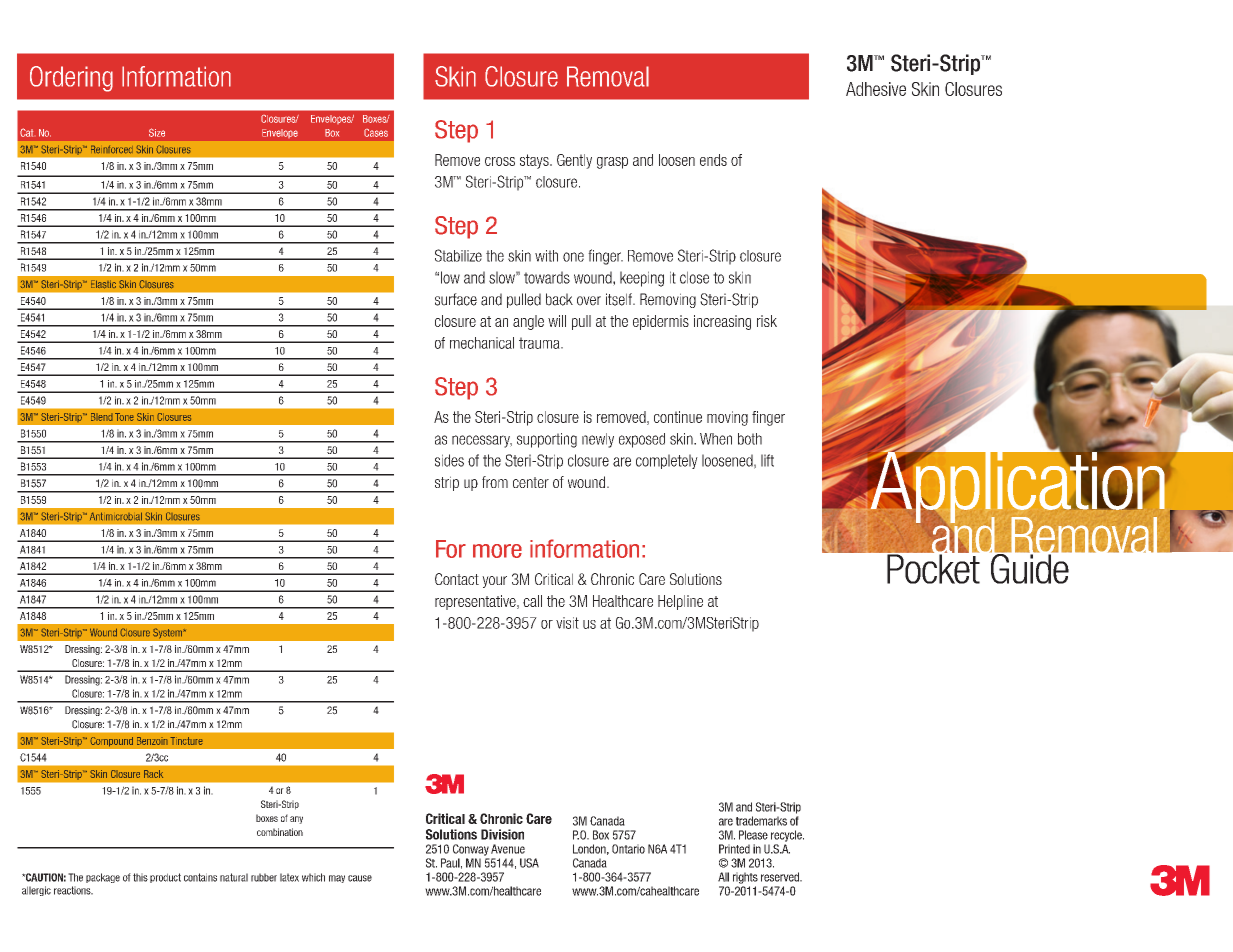 Image resolution: width=1233 pixels, height=952 pixels. Describe the element at coordinates (876, 89) in the screenshot. I see `Adhesive` at that location.
